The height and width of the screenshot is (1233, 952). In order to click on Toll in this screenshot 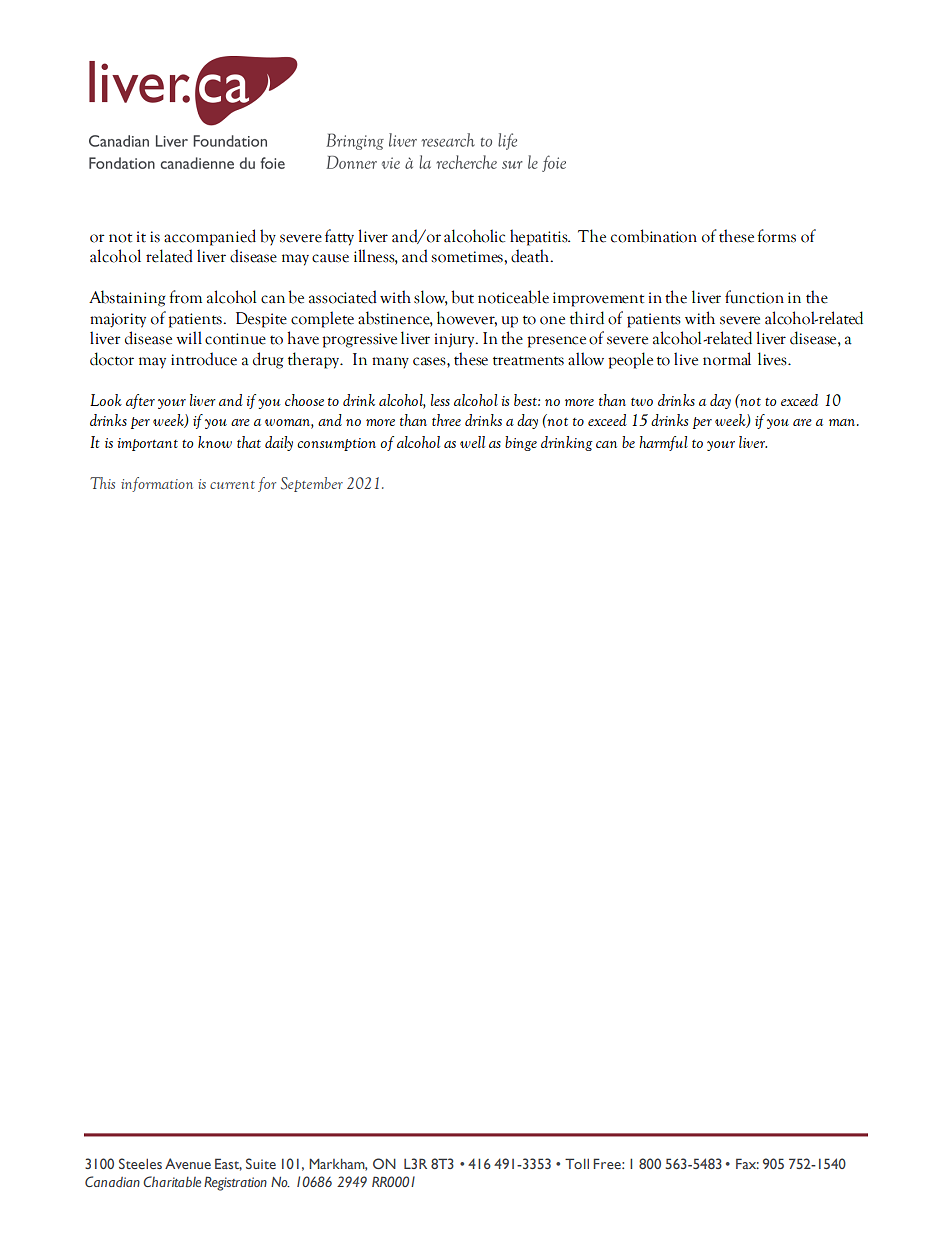, I will do `click(577, 1163)`.
